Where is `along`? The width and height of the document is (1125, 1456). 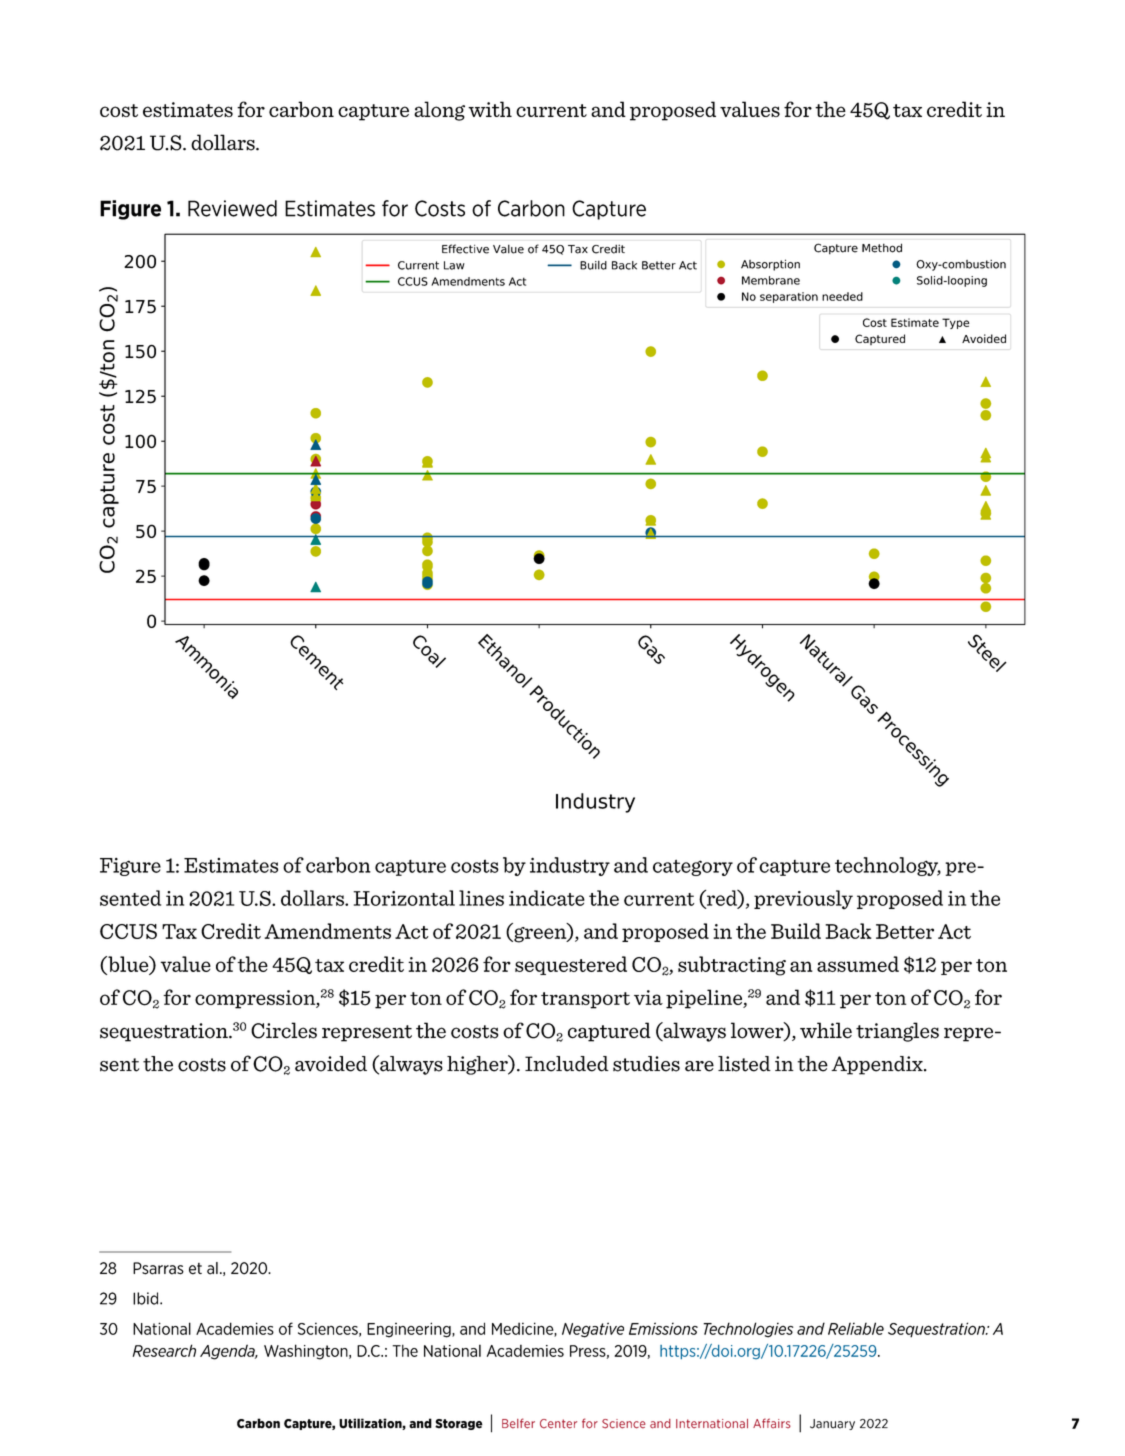
along is located at coordinates (439, 111).
